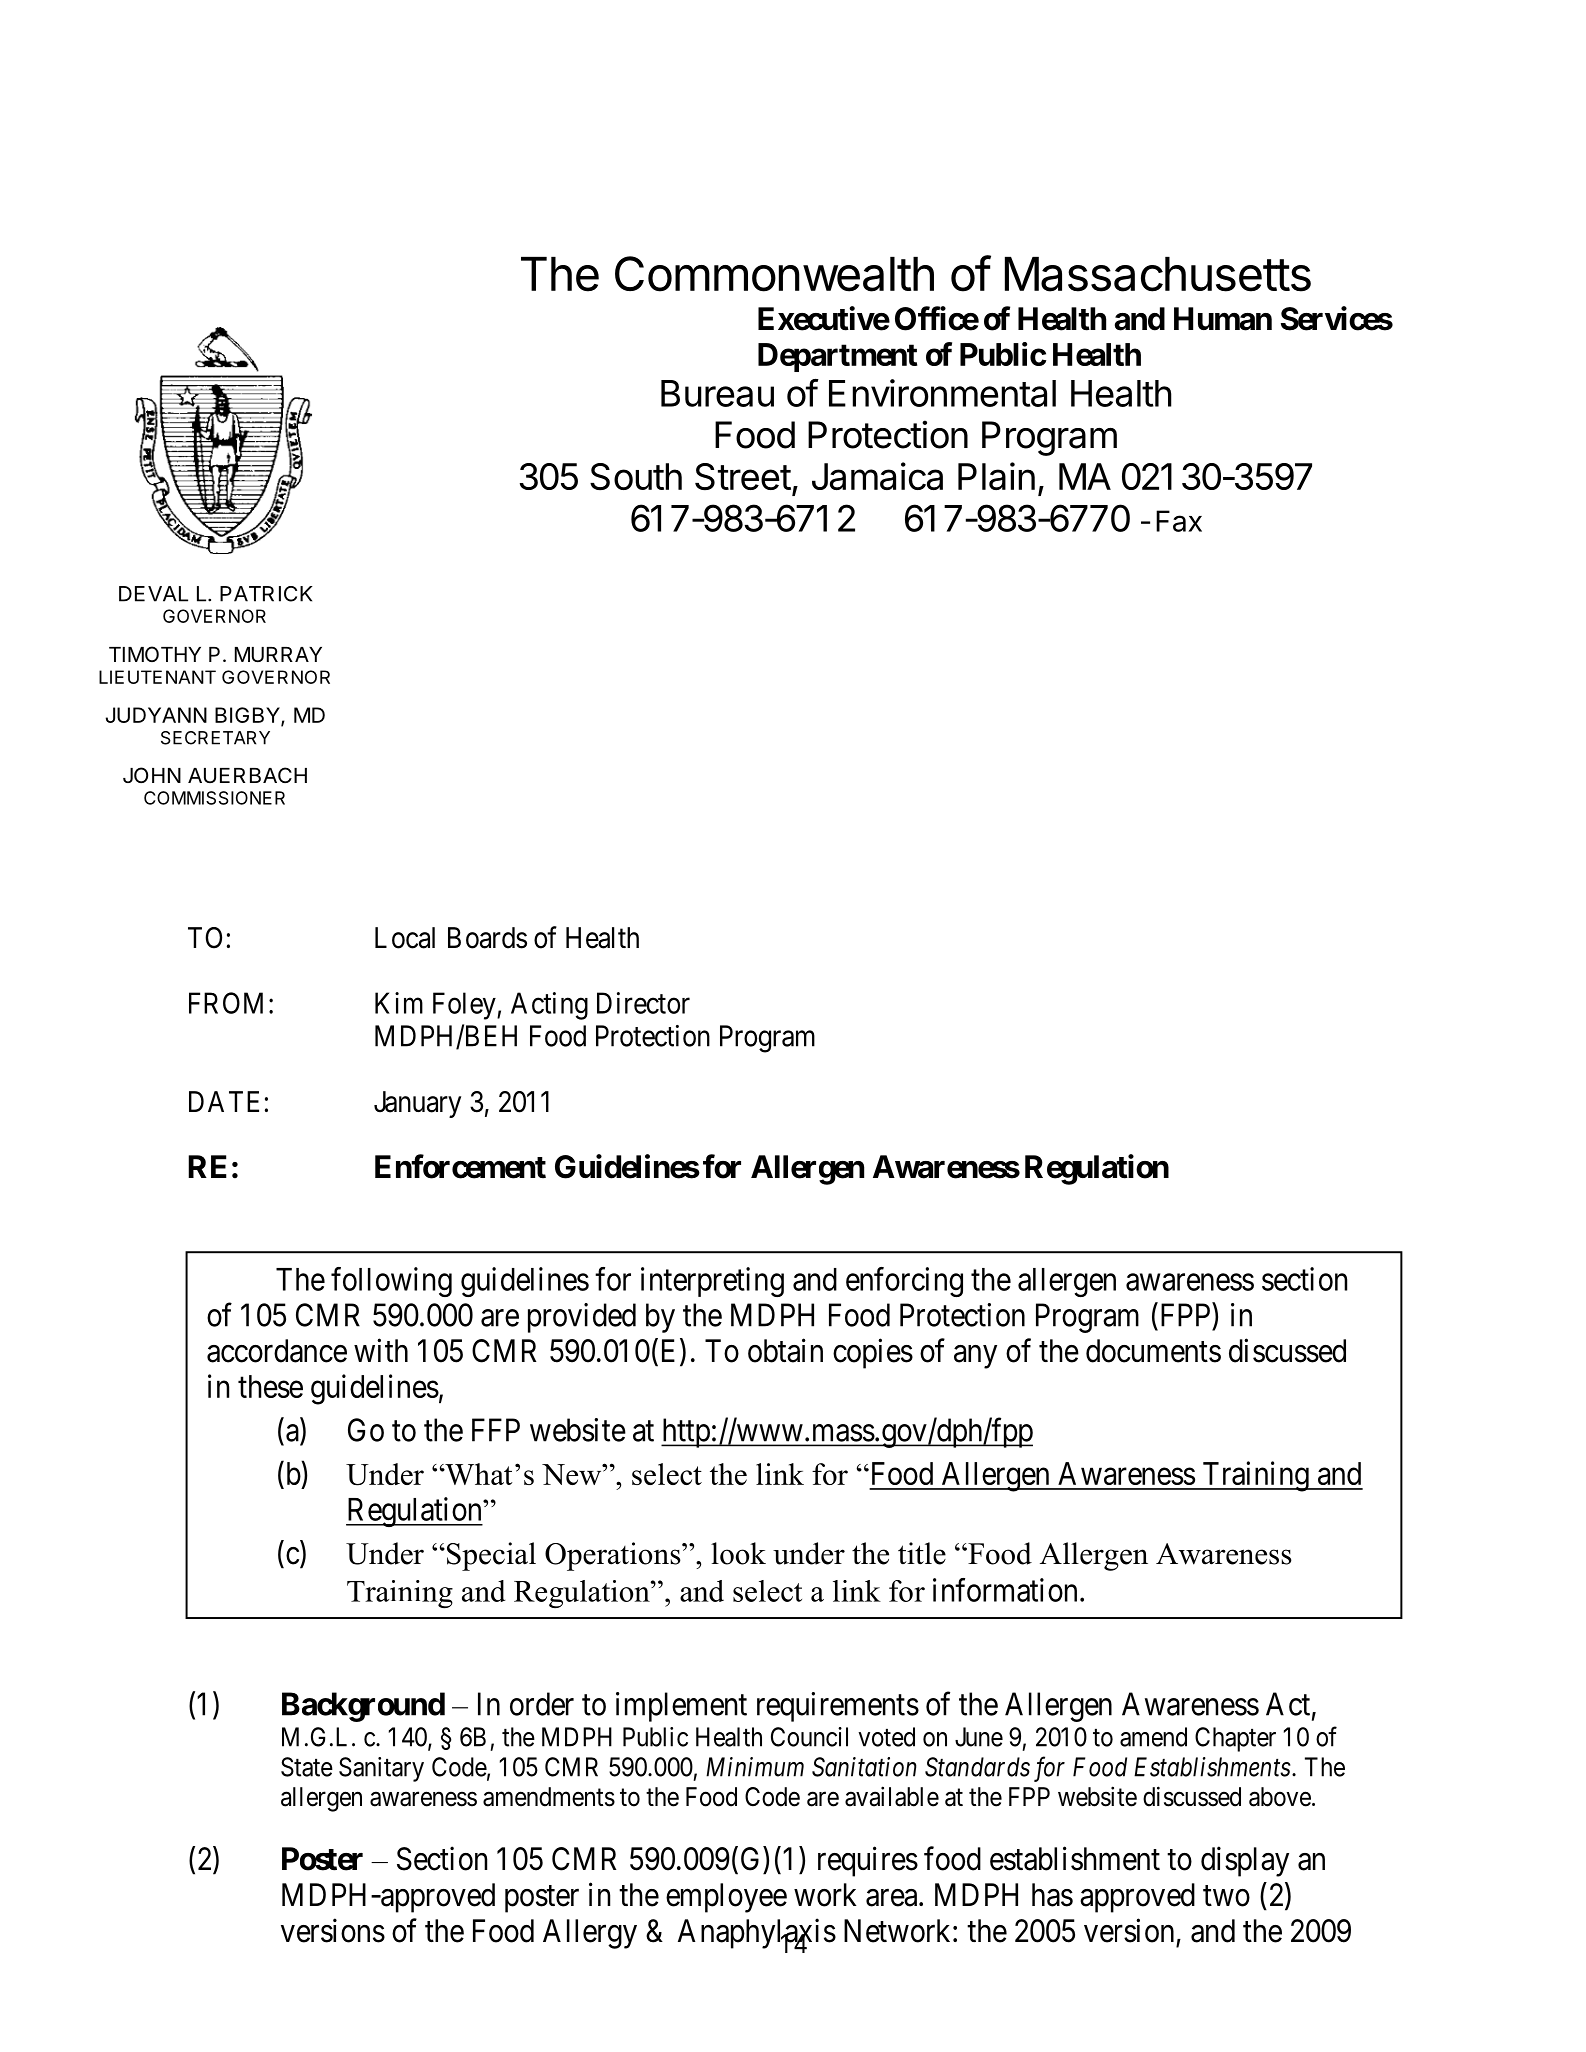 This image has width=1586, height=2052. I want to click on Human, so click(1223, 319).
